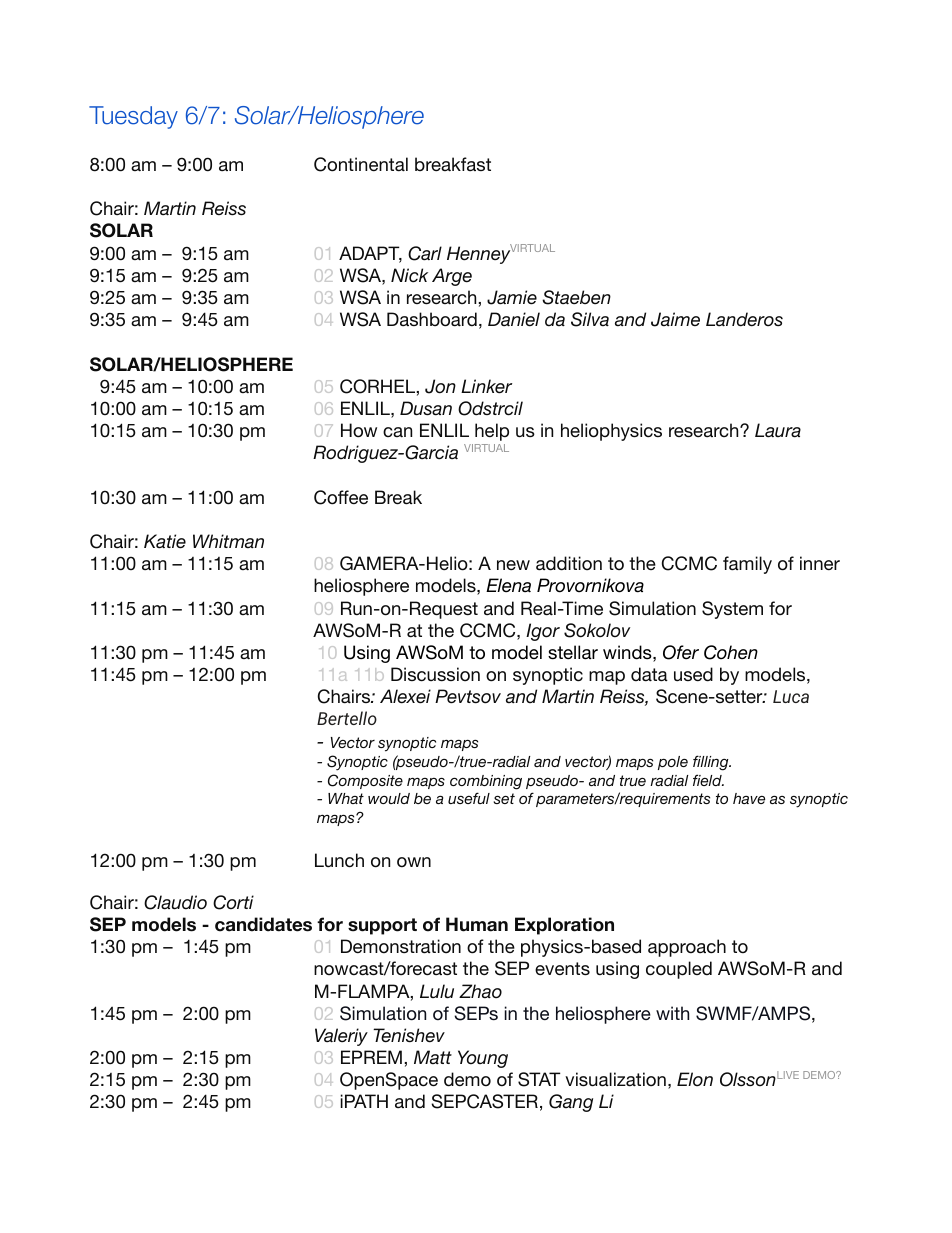 The width and height of the screenshot is (952, 1233). I want to click on How, so click(359, 430).
